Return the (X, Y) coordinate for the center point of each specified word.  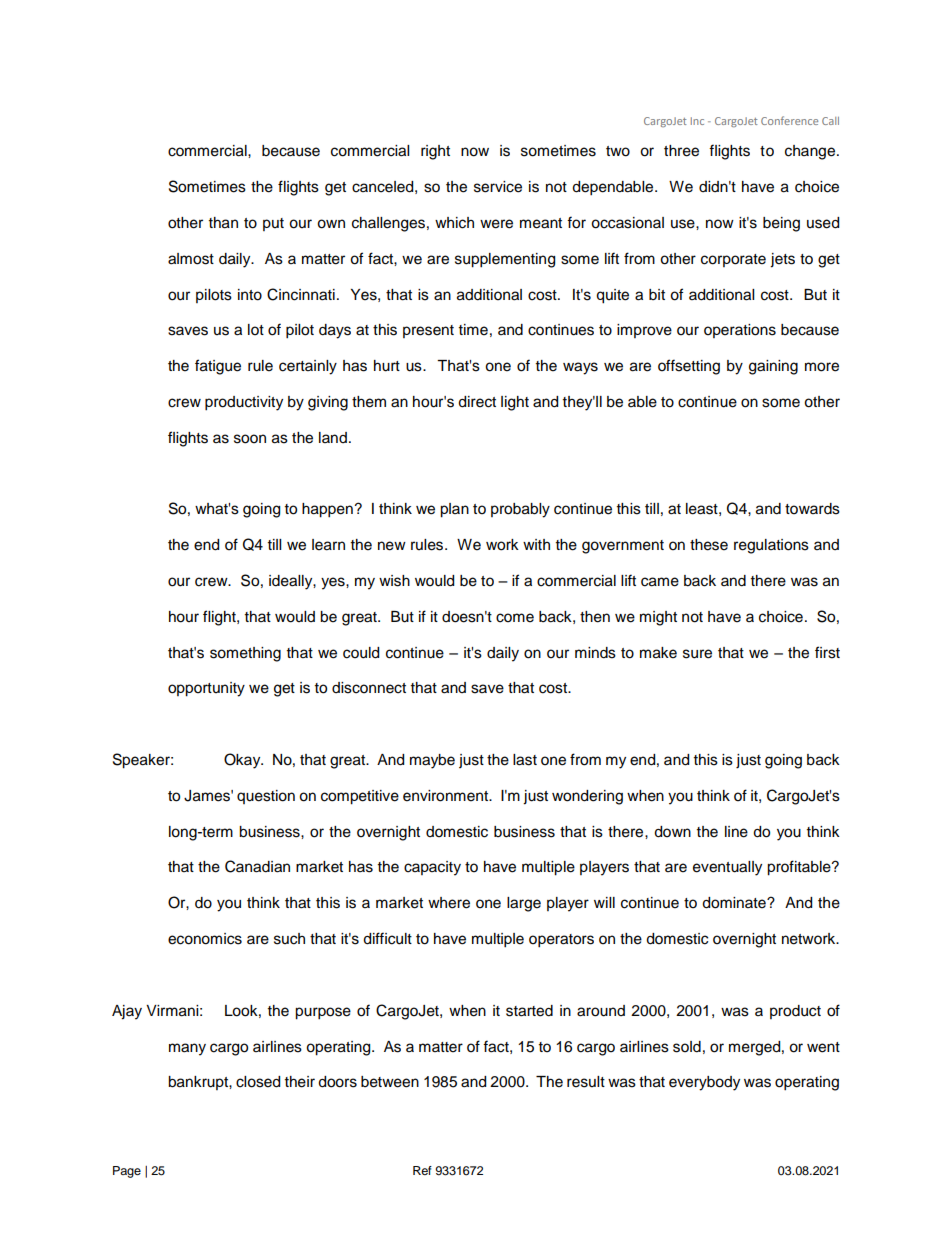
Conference (789, 120)
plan (454, 510)
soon (250, 439)
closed (258, 1082)
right (435, 152)
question (266, 797)
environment (446, 796)
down (672, 832)
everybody (704, 1083)
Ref (422, 1170)
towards (812, 509)
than (223, 223)
